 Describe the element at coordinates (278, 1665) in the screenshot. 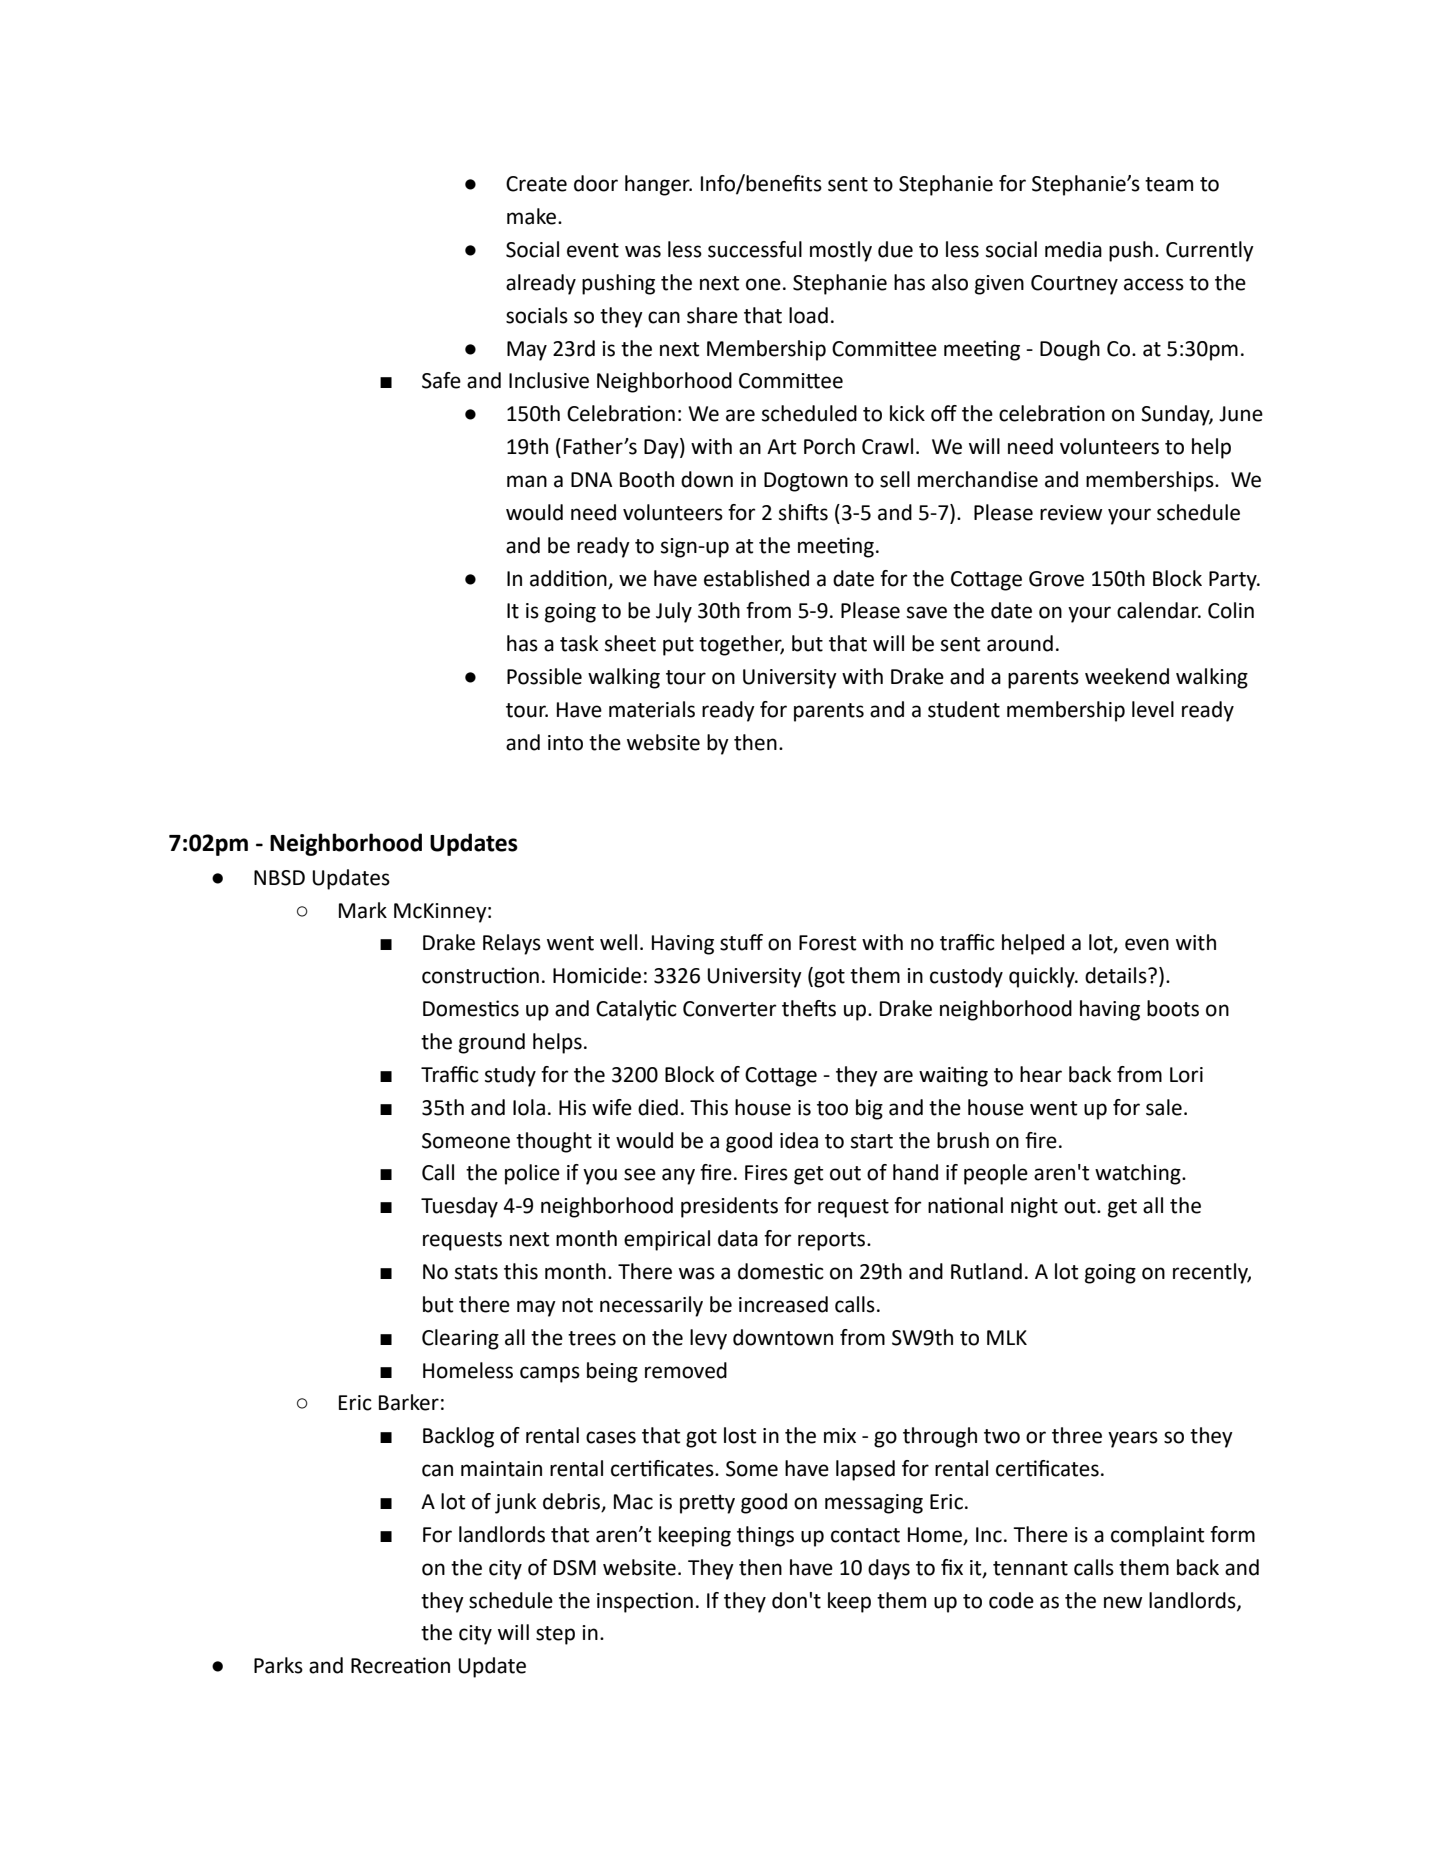

I see `Parks` at that location.
